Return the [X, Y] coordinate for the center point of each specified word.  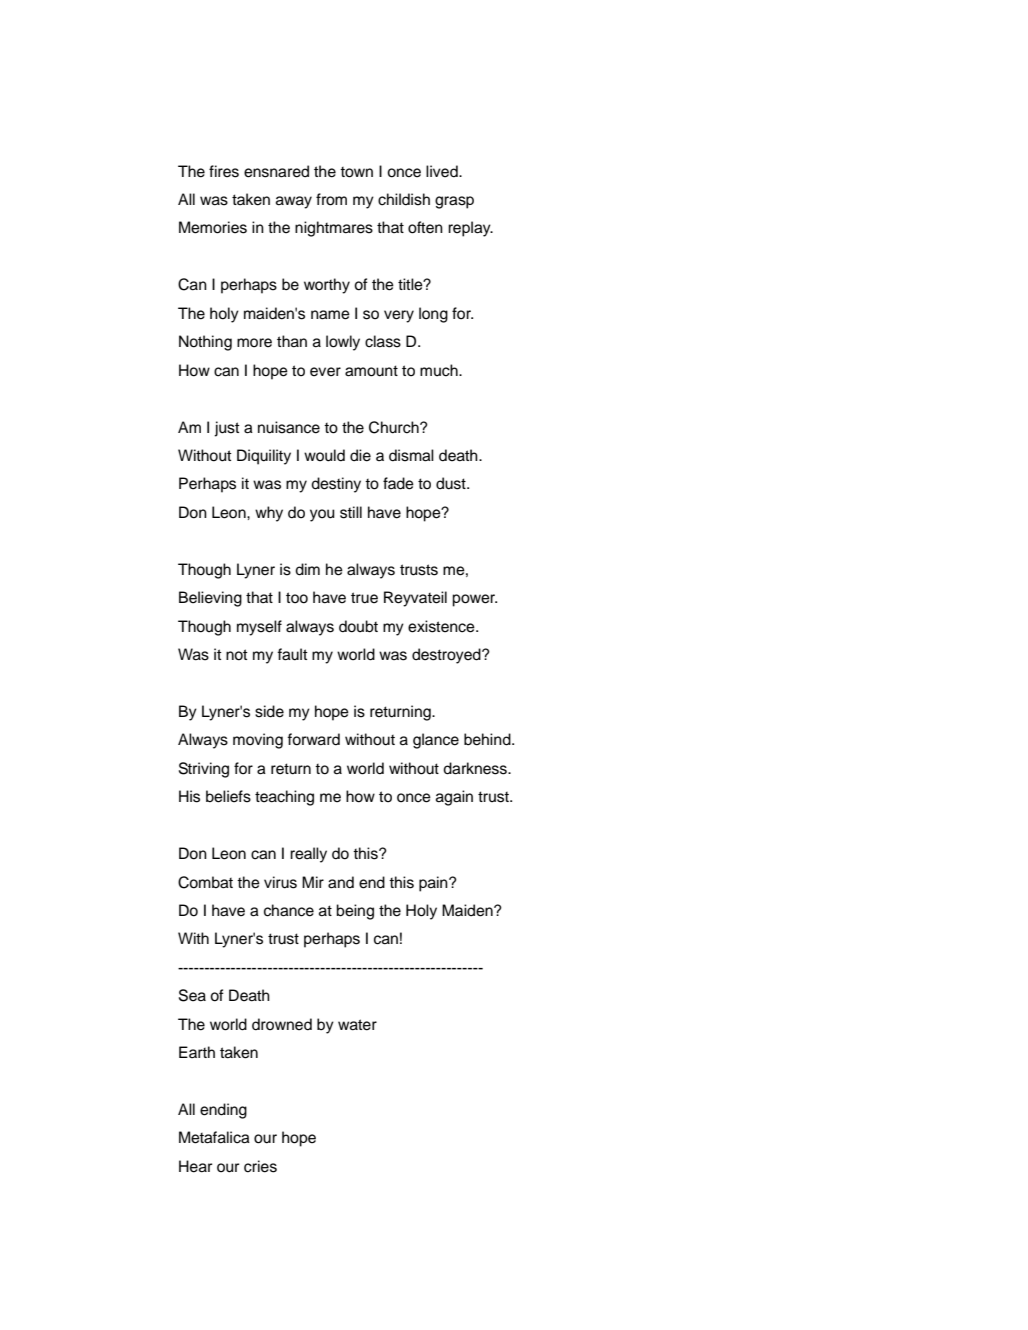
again [454, 798]
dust [452, 483]
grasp [454, 202]
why [269, 514]
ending [223, 1111]
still [351, 512]
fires [224, 171]
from [331, 199]
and [341, 882]
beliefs [228, 796]
